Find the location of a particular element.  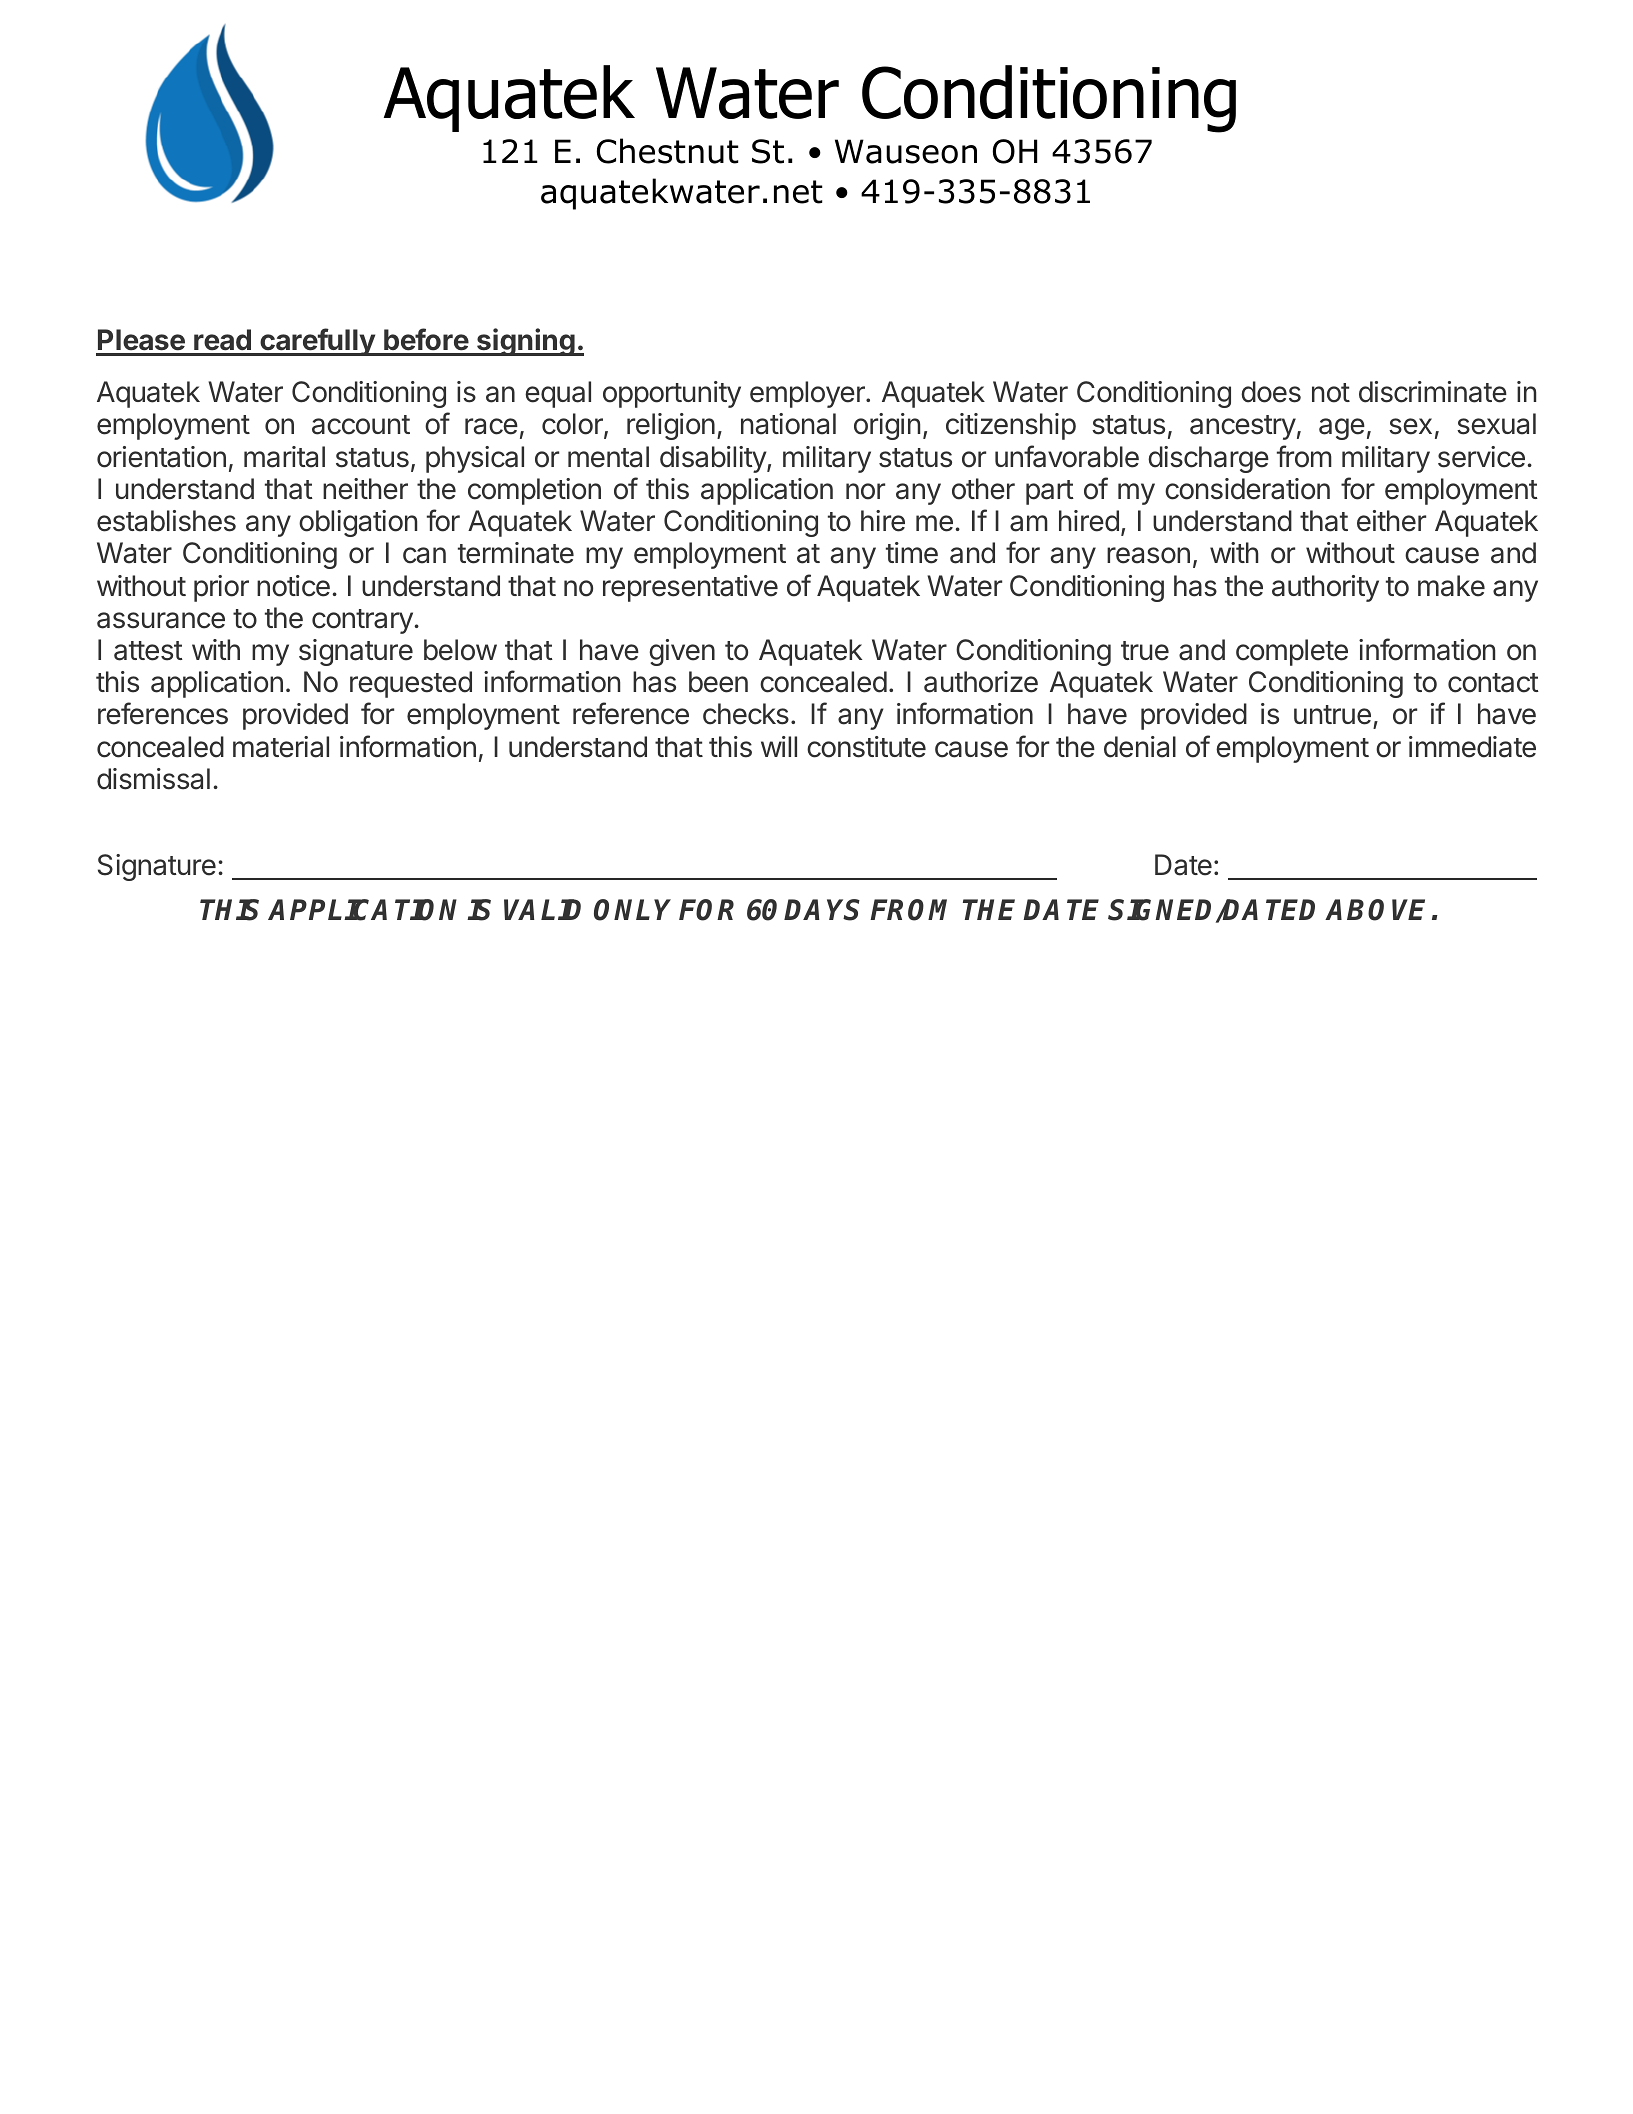

given is located at coordinates (682, 652).
